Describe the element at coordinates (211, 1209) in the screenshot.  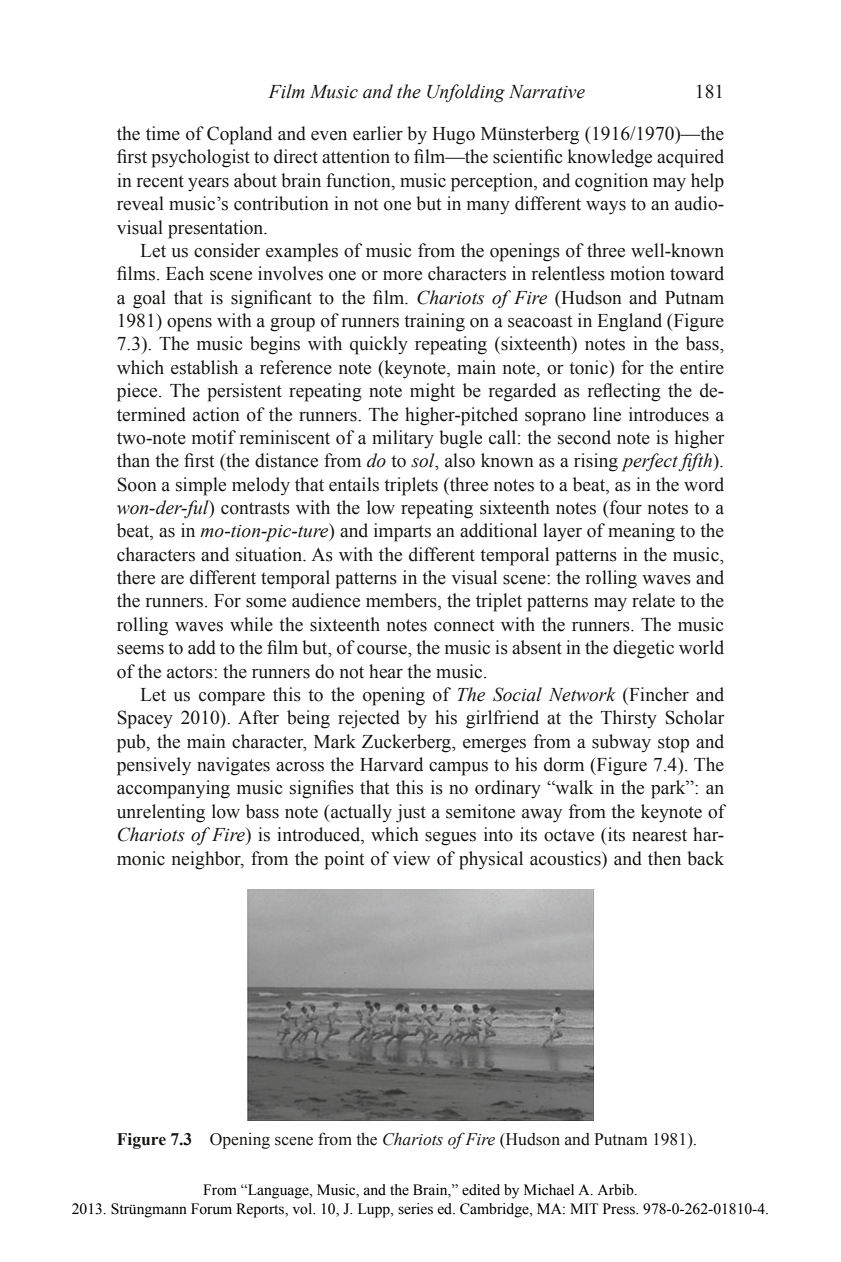
I see `Forum` at that location.
